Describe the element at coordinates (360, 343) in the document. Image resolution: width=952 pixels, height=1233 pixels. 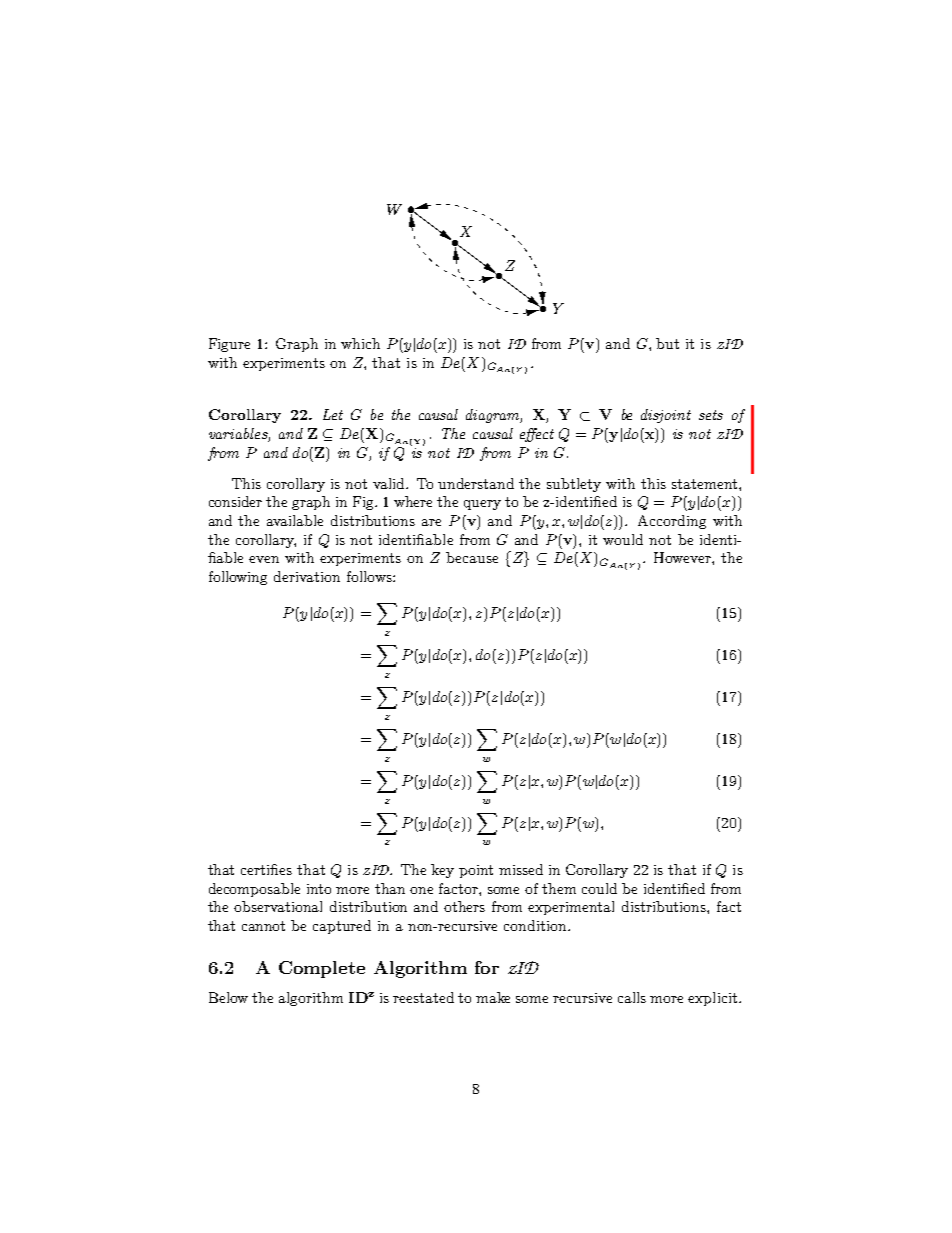
I see `which` at that location.
